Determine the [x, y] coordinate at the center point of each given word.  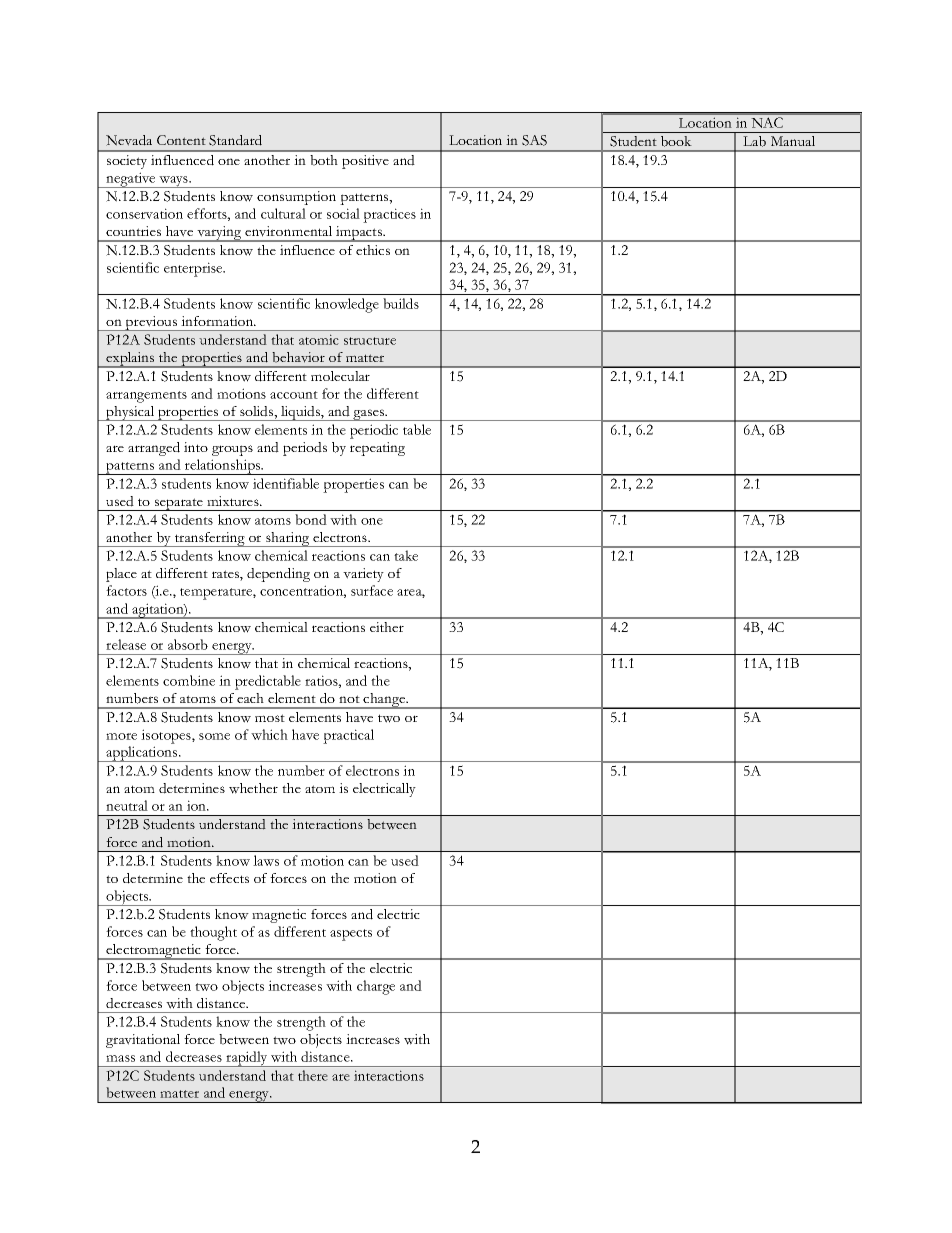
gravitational [143, 1041]
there [313, 1075]
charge [376, 987]
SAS [534, 140]
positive [365, 162]
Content [181, 140]
